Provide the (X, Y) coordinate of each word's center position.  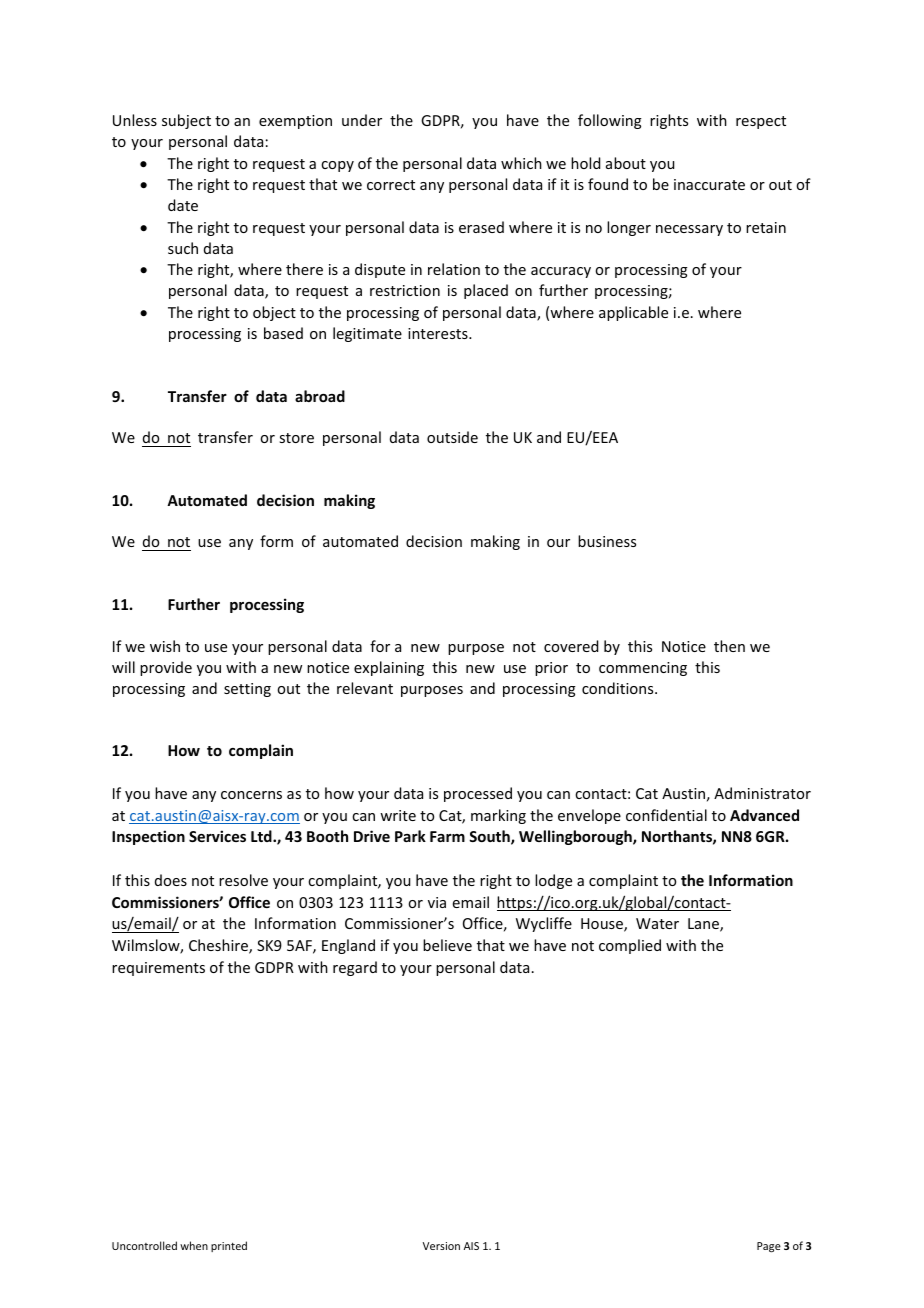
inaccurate (709, 184)
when (194, 1245)
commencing (643, 669)
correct (391, 185)
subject (186, 121)
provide (166, 668)
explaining (389, 668)
